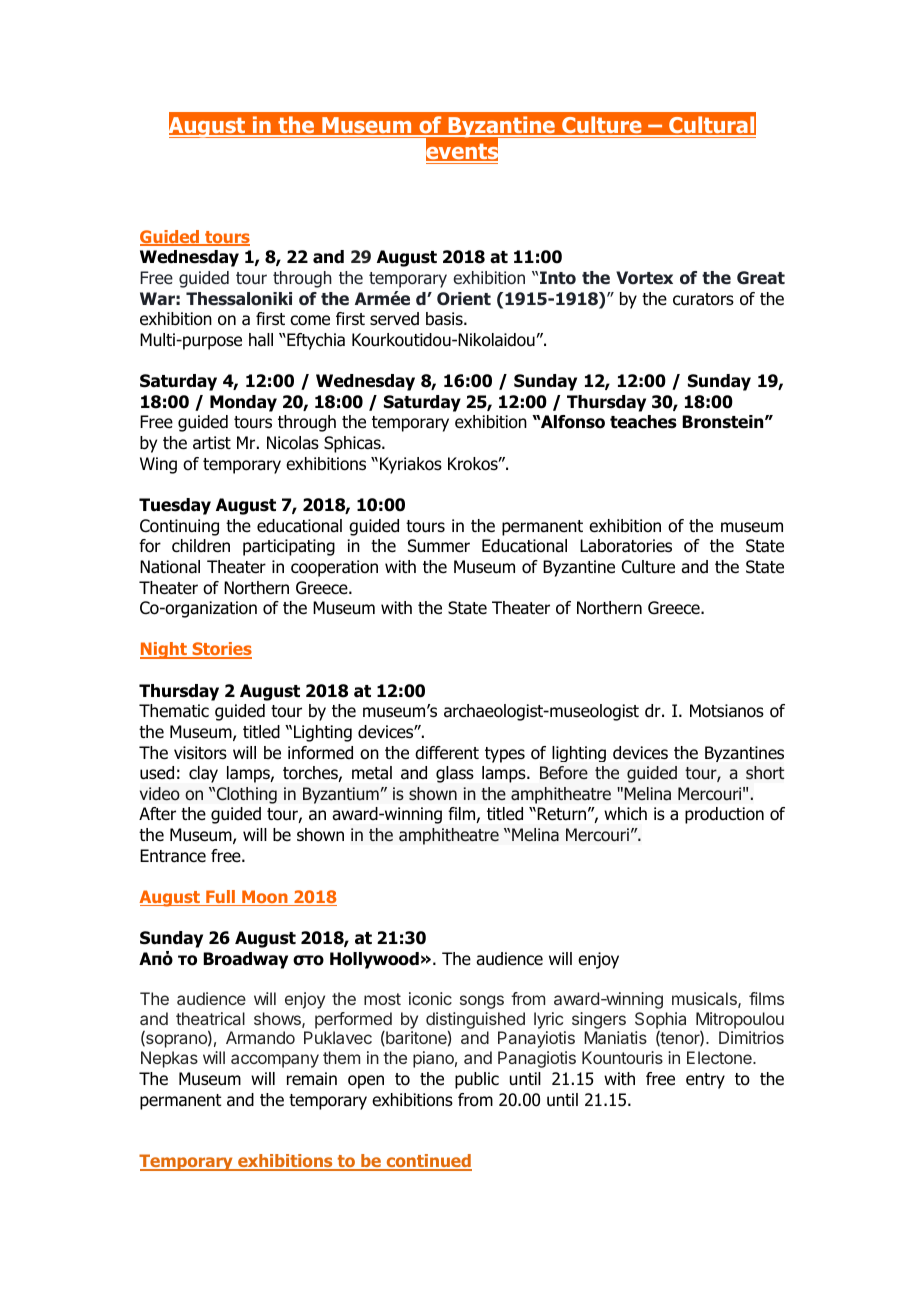  I want to click on Orient, so click(464, 299).
